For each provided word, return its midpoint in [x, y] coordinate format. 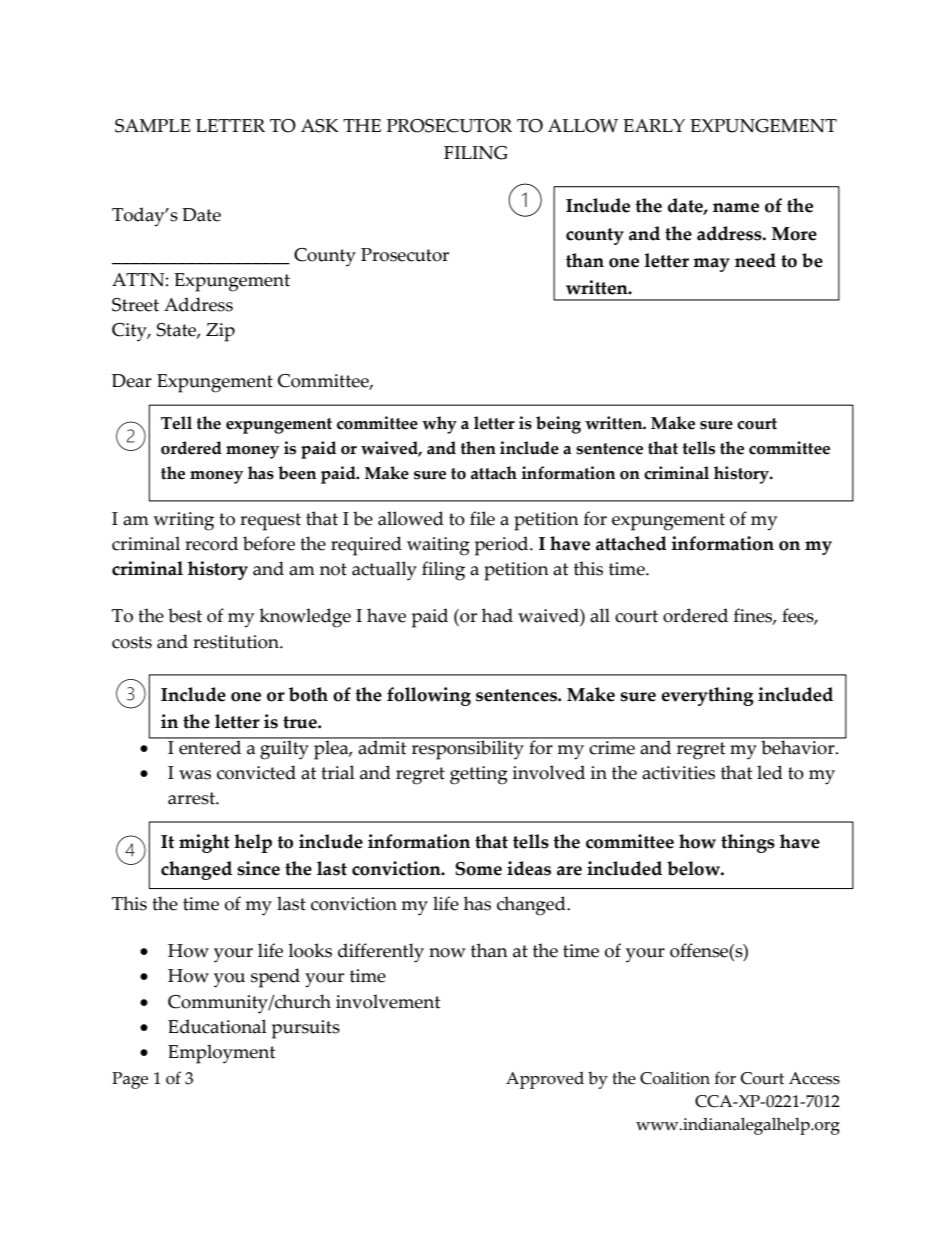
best [185, 615]
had [497, 615]
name [736, 208]
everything [707, 696]
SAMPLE [153, 126]
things [748, 843]
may [711, 265]
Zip [220, 332]
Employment [221, 1054]
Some [478, 869]
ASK [320, 126]
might [204, 843]
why [439, 425]
